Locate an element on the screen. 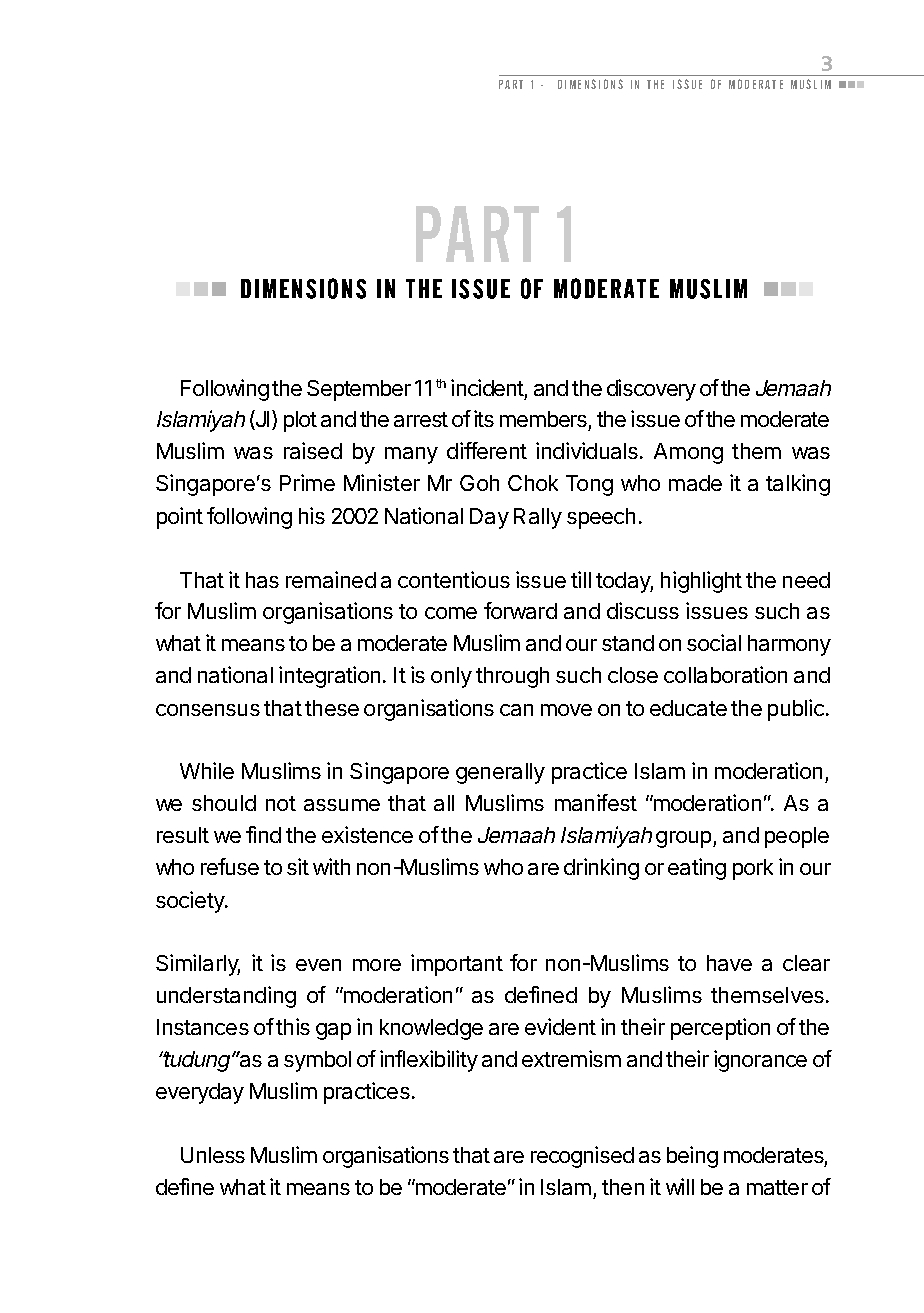  its is located at coordinates (484, 418).
